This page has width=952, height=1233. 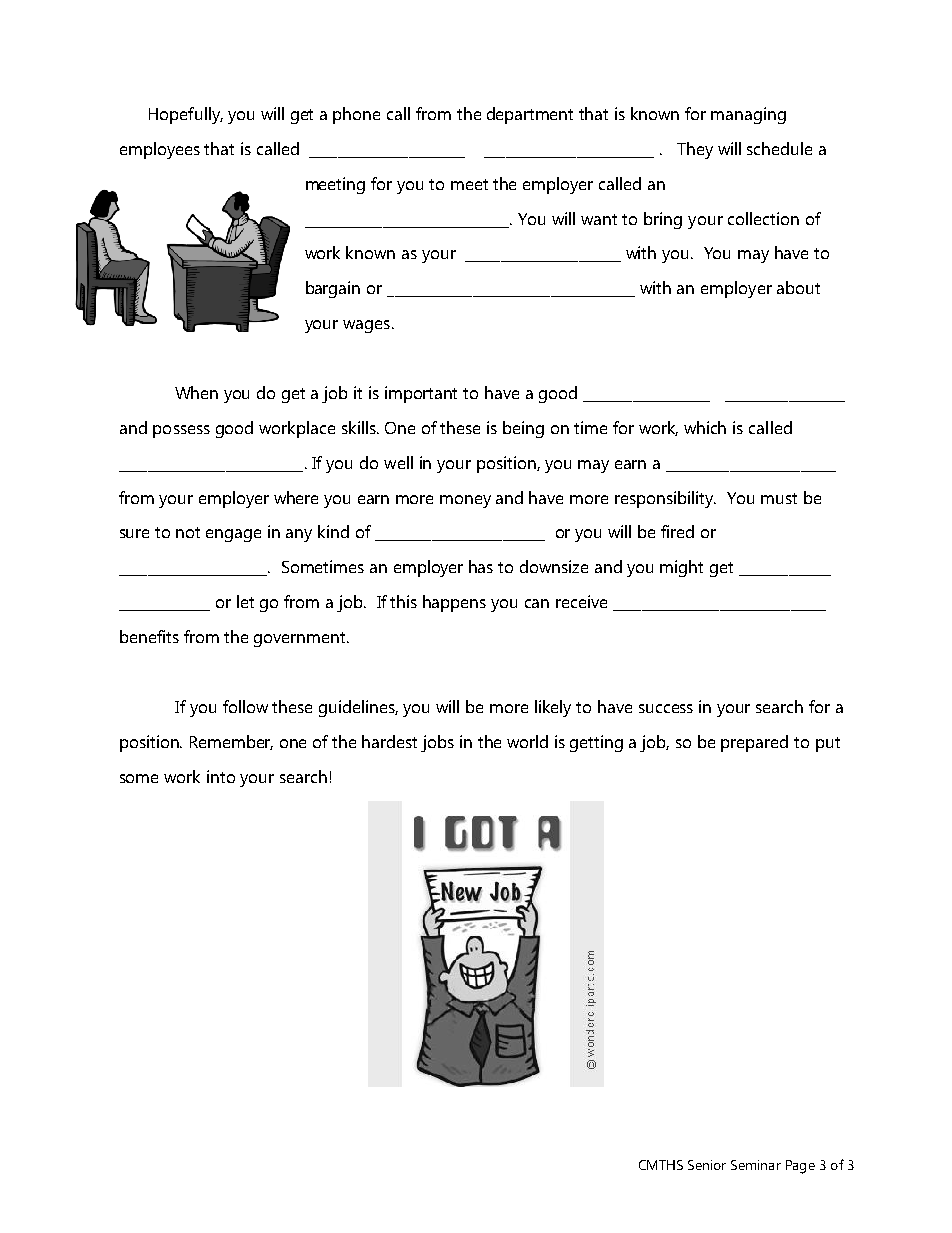 What do you see at coordinates (188, 532) in the page?
I see `not` at bounding box center [188, 532].
